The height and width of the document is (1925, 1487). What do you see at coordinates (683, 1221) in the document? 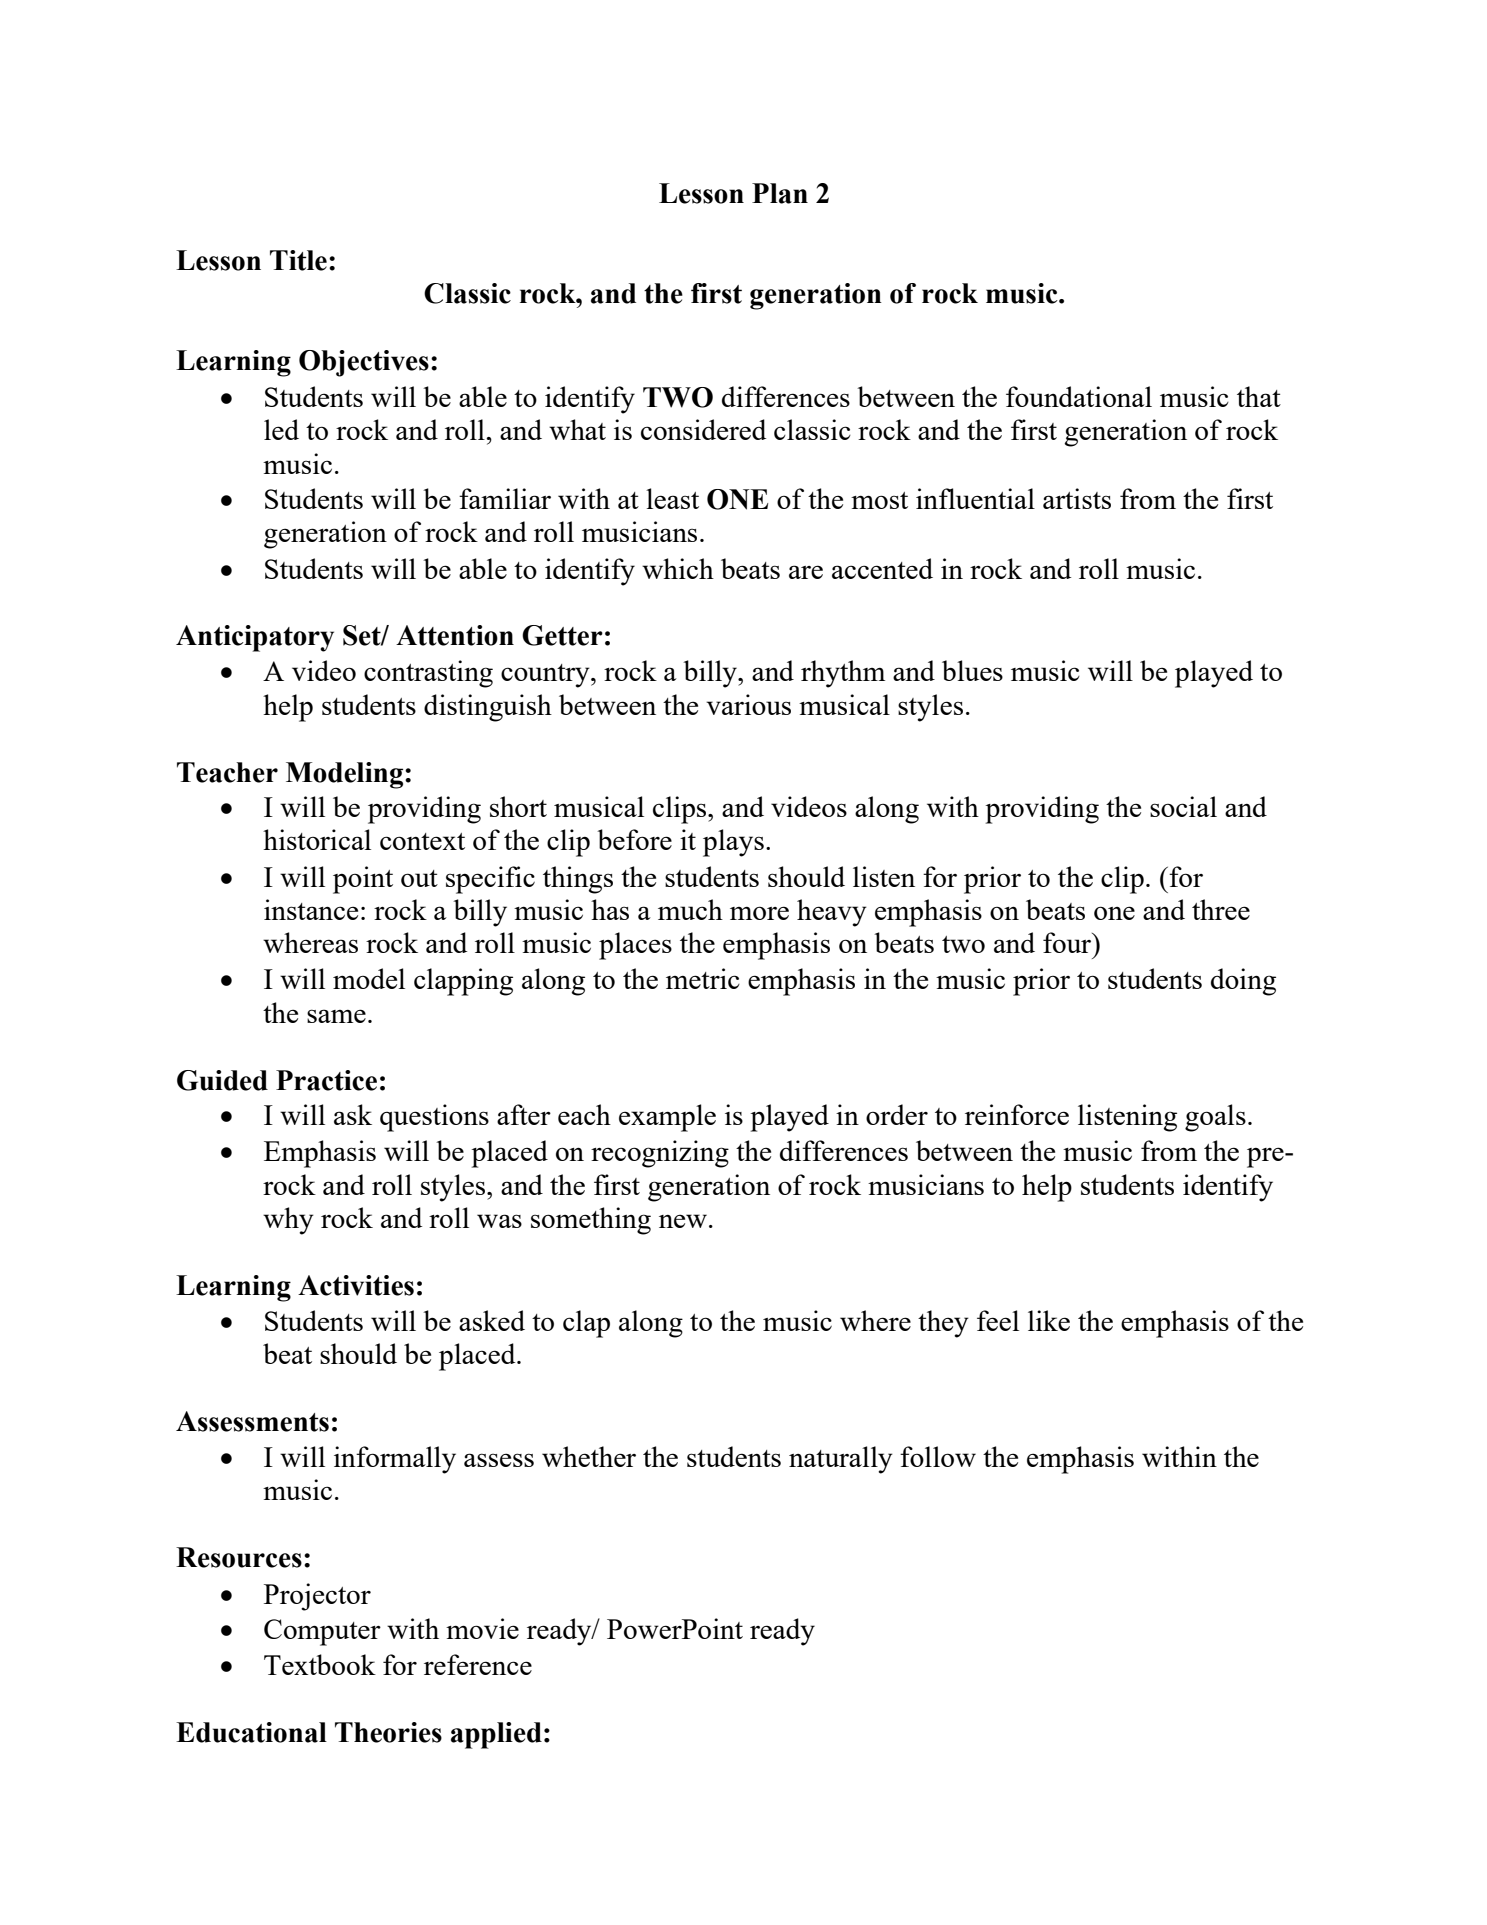
I see `new` at bounding box center [683, 1221].
